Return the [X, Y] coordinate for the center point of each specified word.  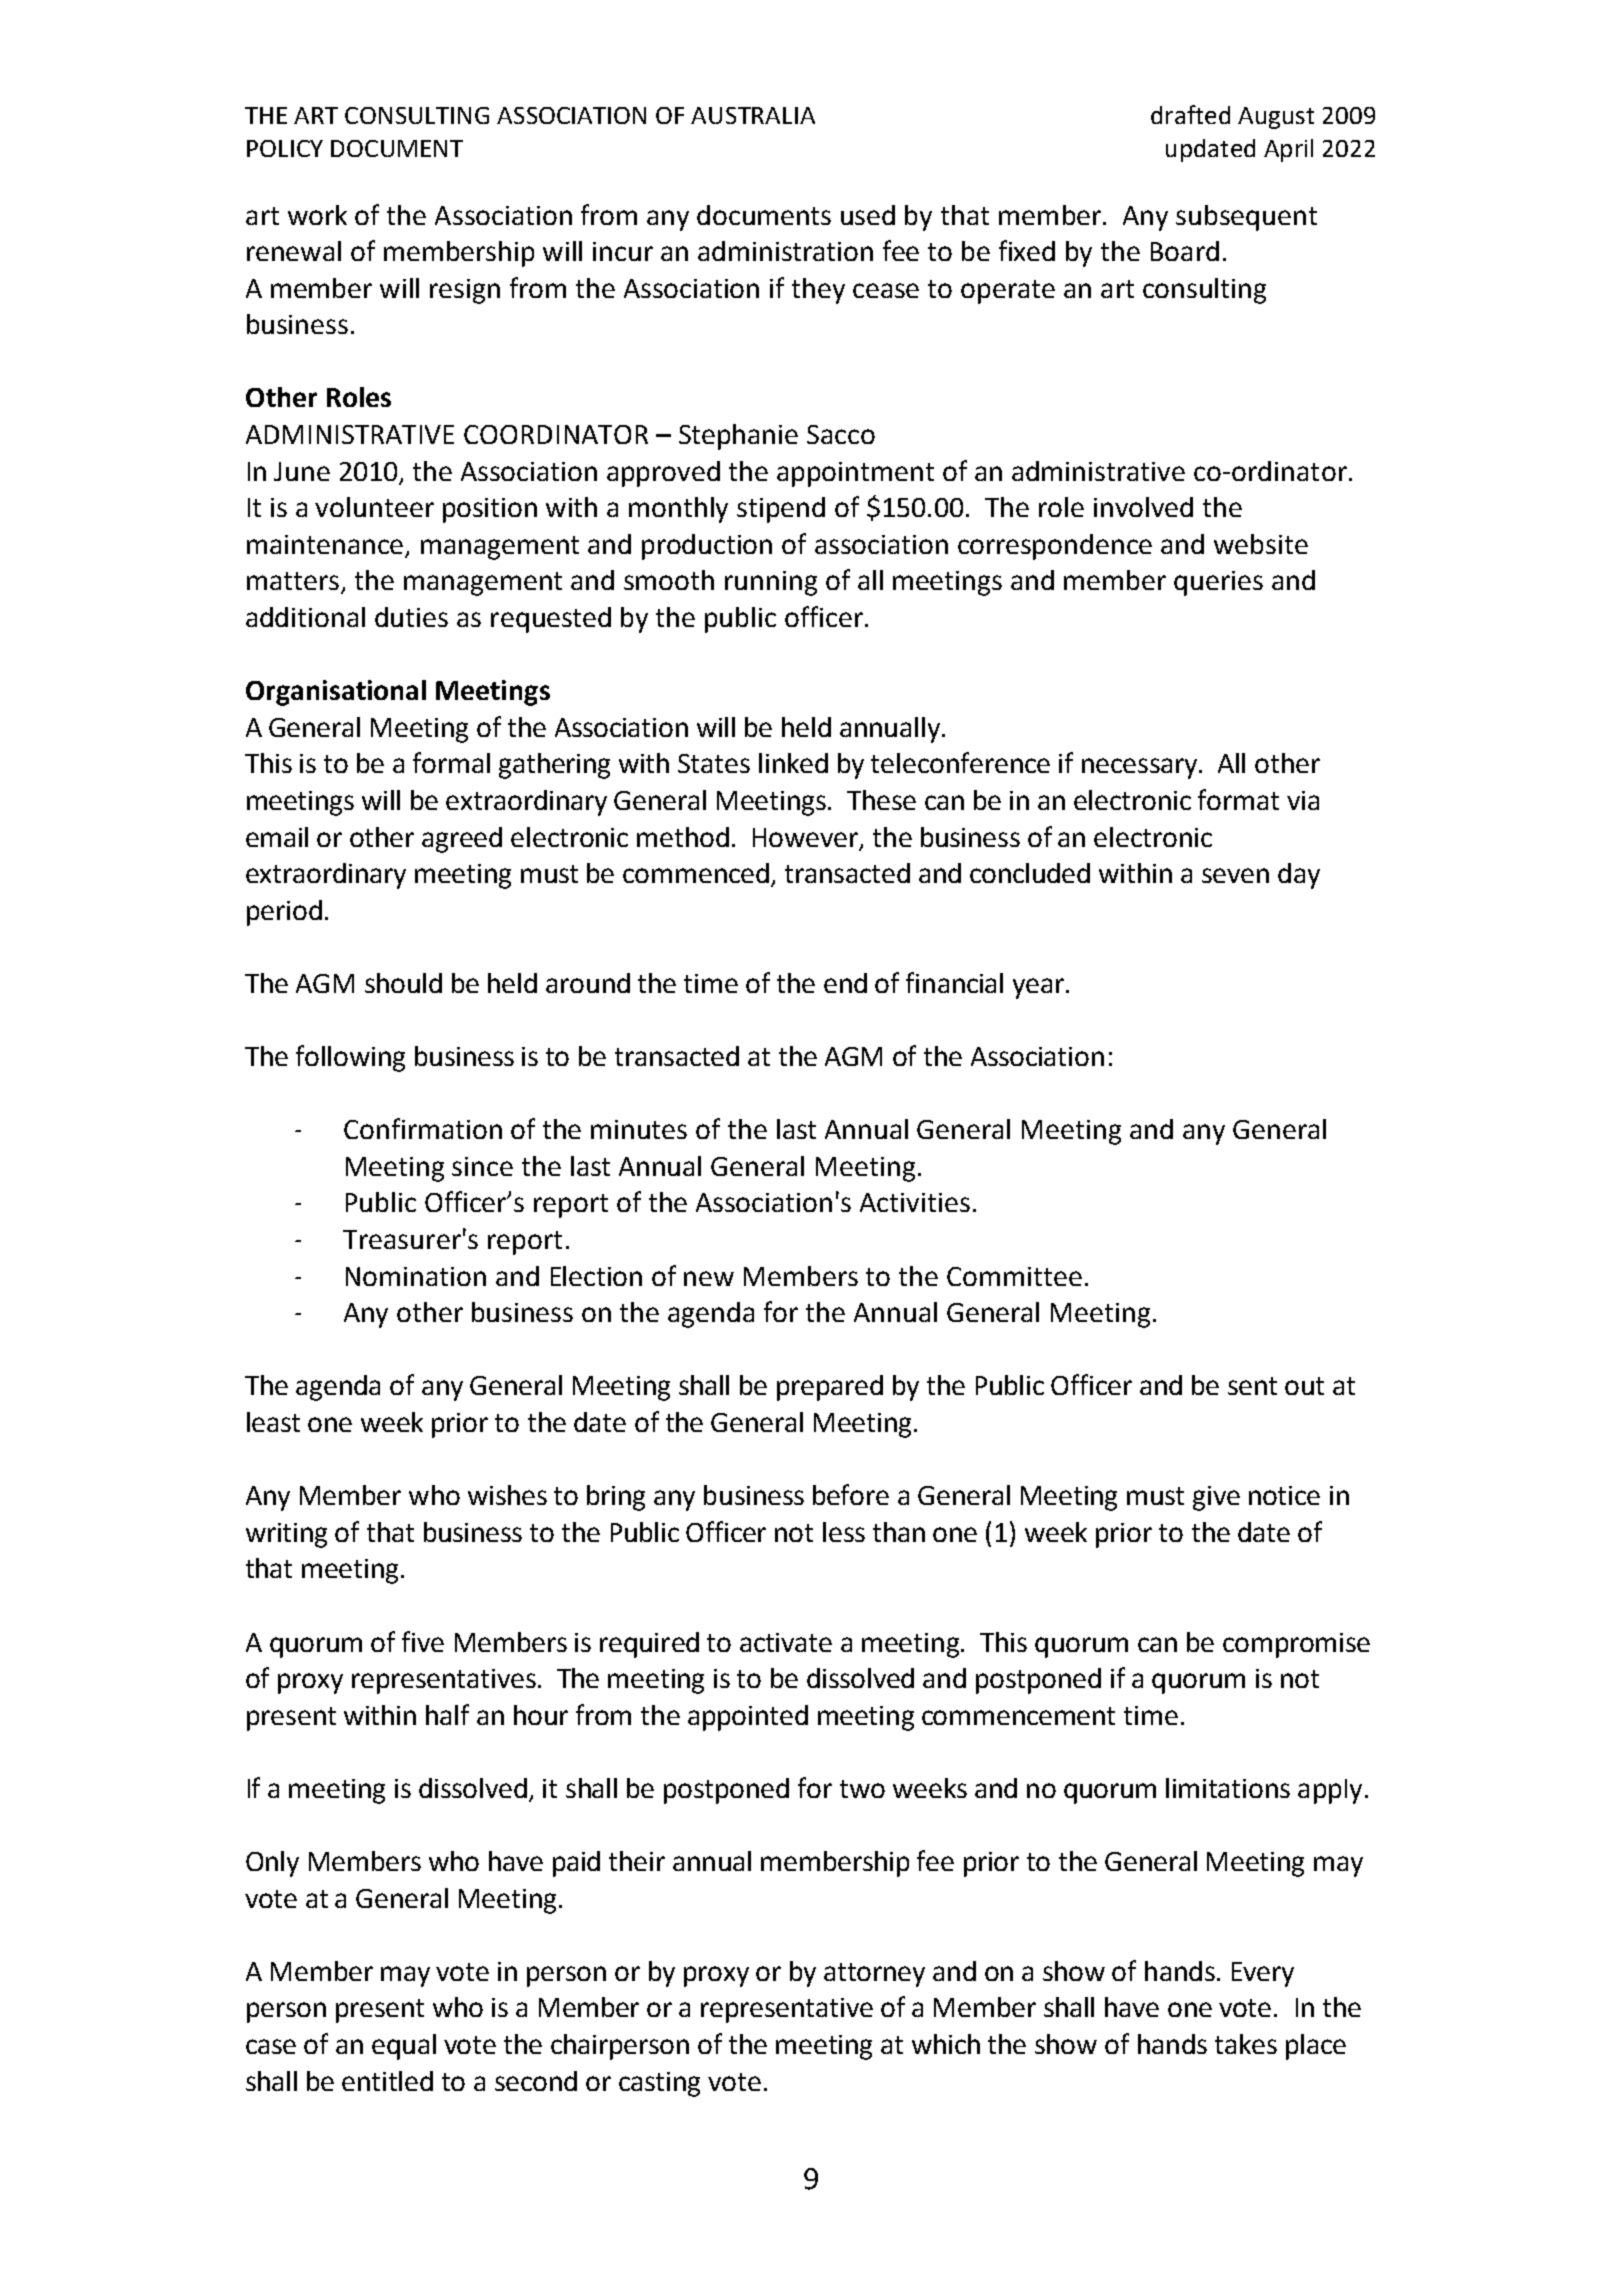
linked [793, 763]
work [317, 215]
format [1238, 799]
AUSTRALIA [753, 115]
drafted [1190, 114]
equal [404, 2047]
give [1216, 1498]
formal [451, 762]
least [273, 1422]
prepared [830, 1388]
